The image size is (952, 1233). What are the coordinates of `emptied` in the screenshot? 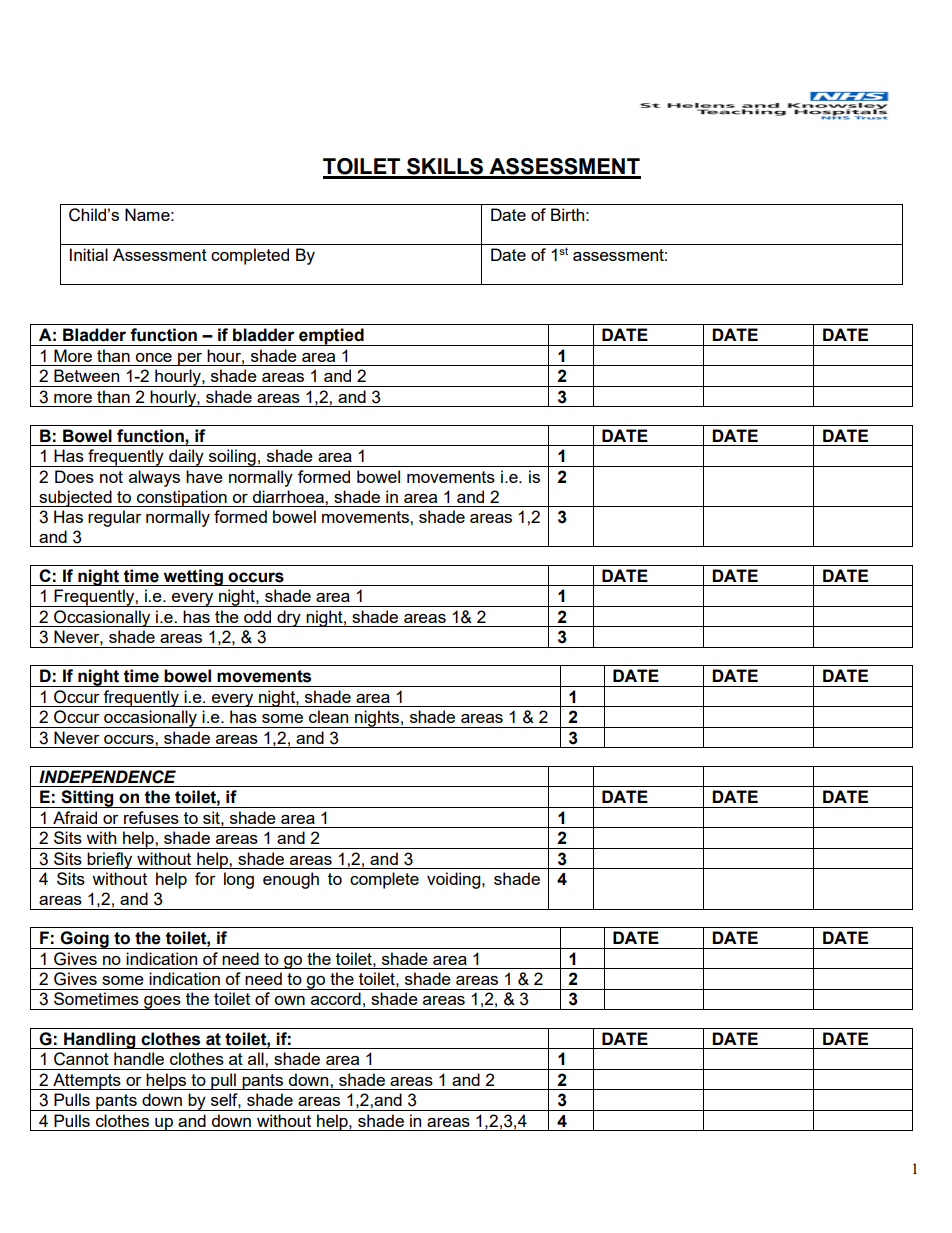 It's located at (331, 337).
